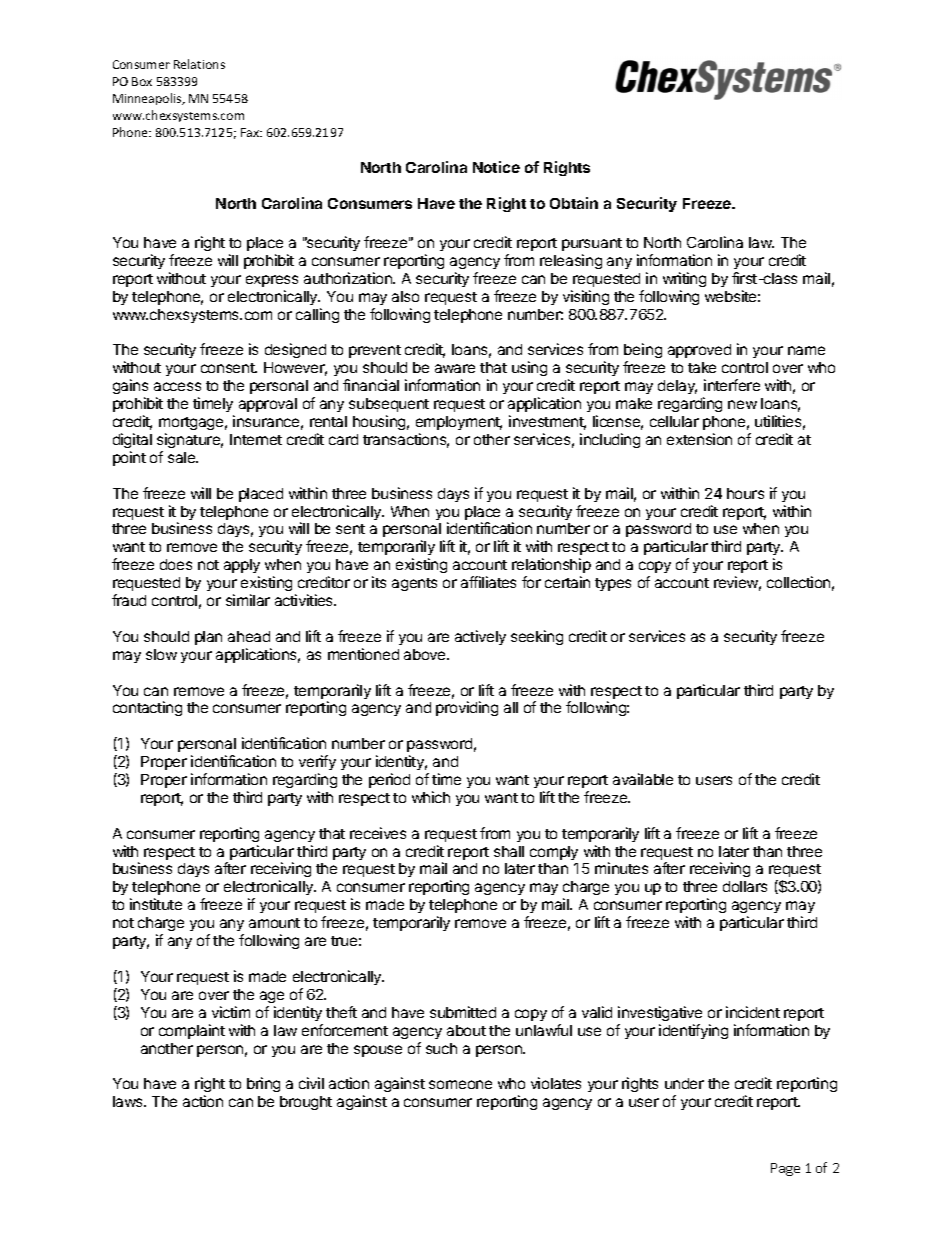 The width and height of the screenshot is (952, 1233). I want to click on Page, so click(785, 1169).
